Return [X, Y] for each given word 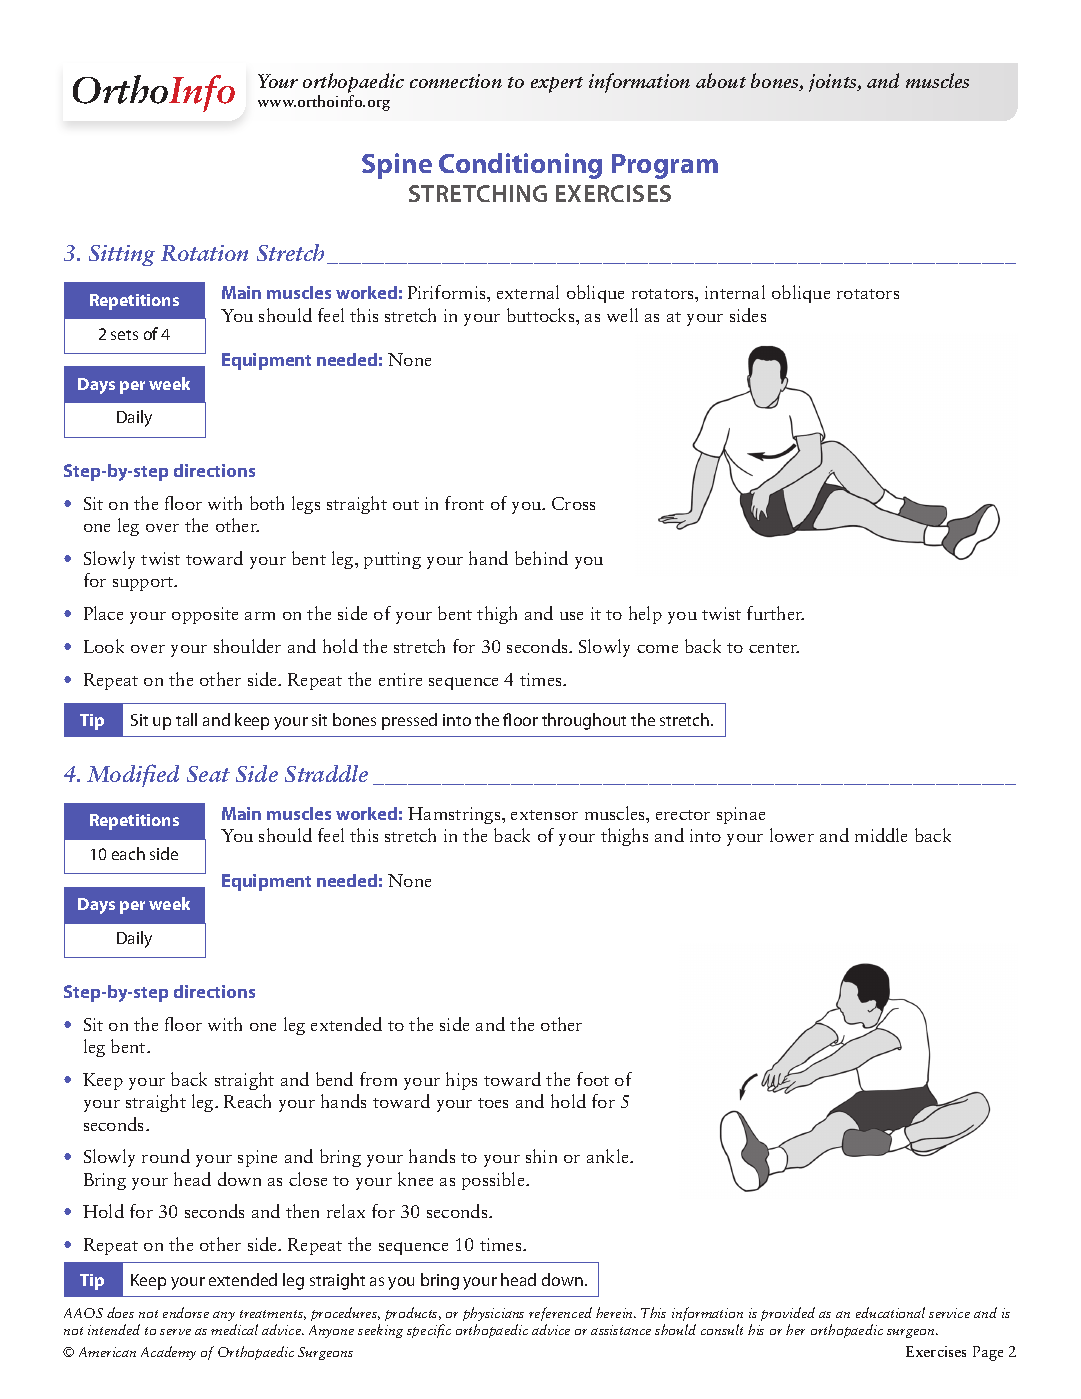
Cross [573, 503]
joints [834, 83]
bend [334, 1079]
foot [593, 1079]
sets [124, 335]
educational [890, 1312]
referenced [560, 1314]
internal [735, 292]
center [774, 648]
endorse [186, 1312]
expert [557, 85]
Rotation [204, 253]
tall [186, 719]
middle [881, 835]
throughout [584, 721]
